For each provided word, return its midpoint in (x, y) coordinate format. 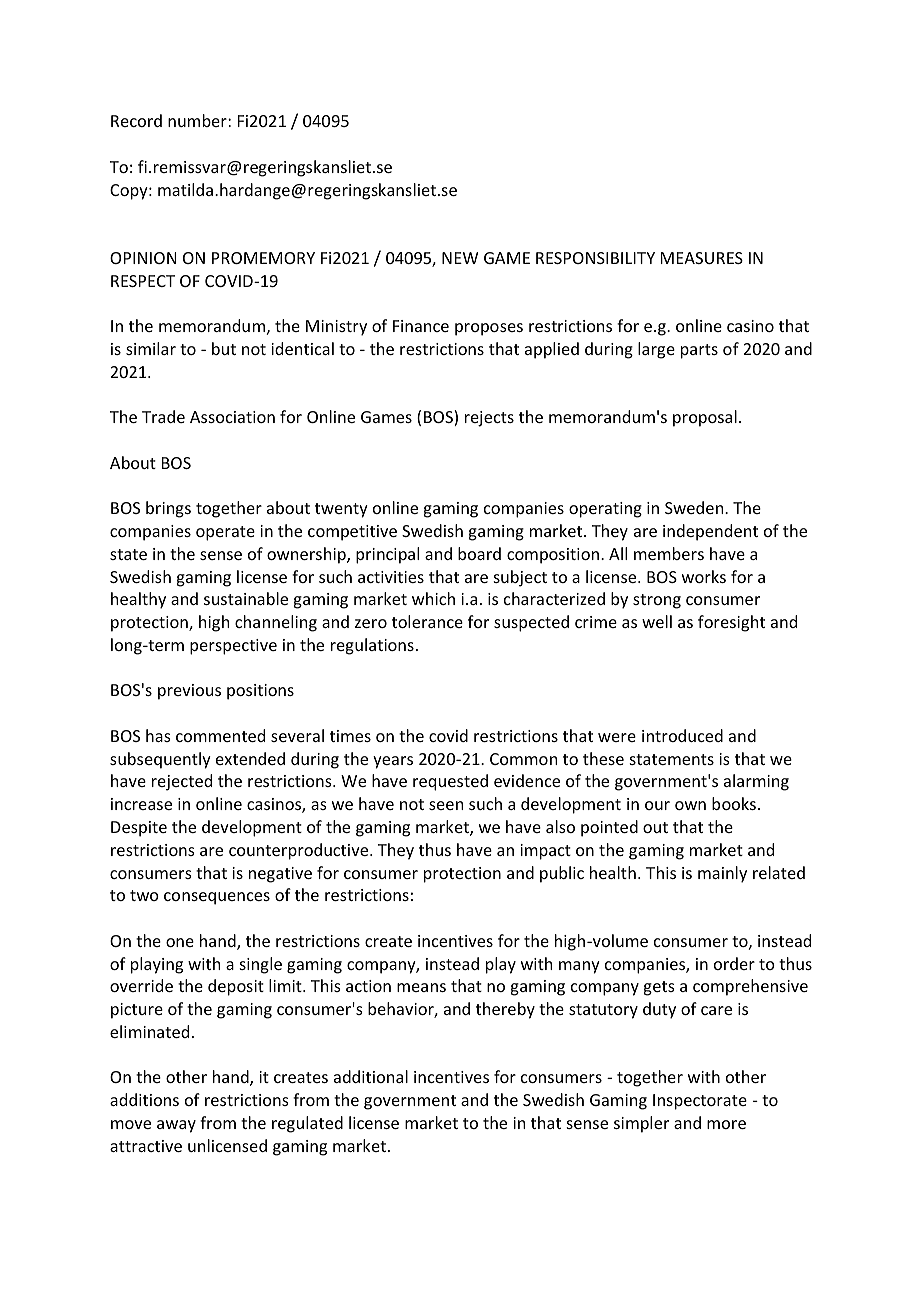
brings (168, 509)
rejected (182, 782)
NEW (460, 258)
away (176, 1126)
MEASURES (702, 258)
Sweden (695, 507)
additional (371, 1076)
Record (136, 120)
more (726, 1124)
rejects (489, 419)
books (734, 803)
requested (450, 782)
